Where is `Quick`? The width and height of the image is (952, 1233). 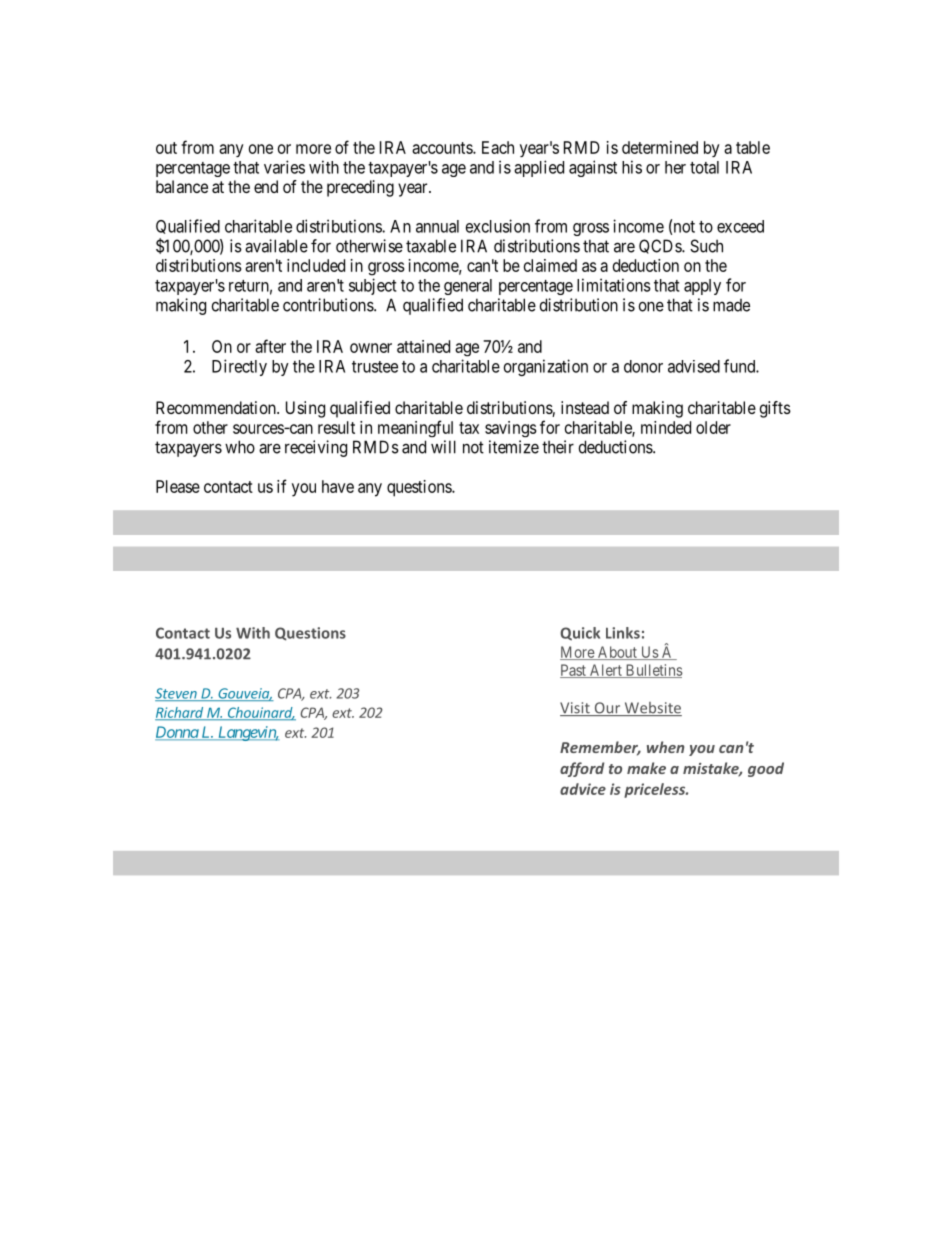 Quick is located at coordinates (580, 634).
